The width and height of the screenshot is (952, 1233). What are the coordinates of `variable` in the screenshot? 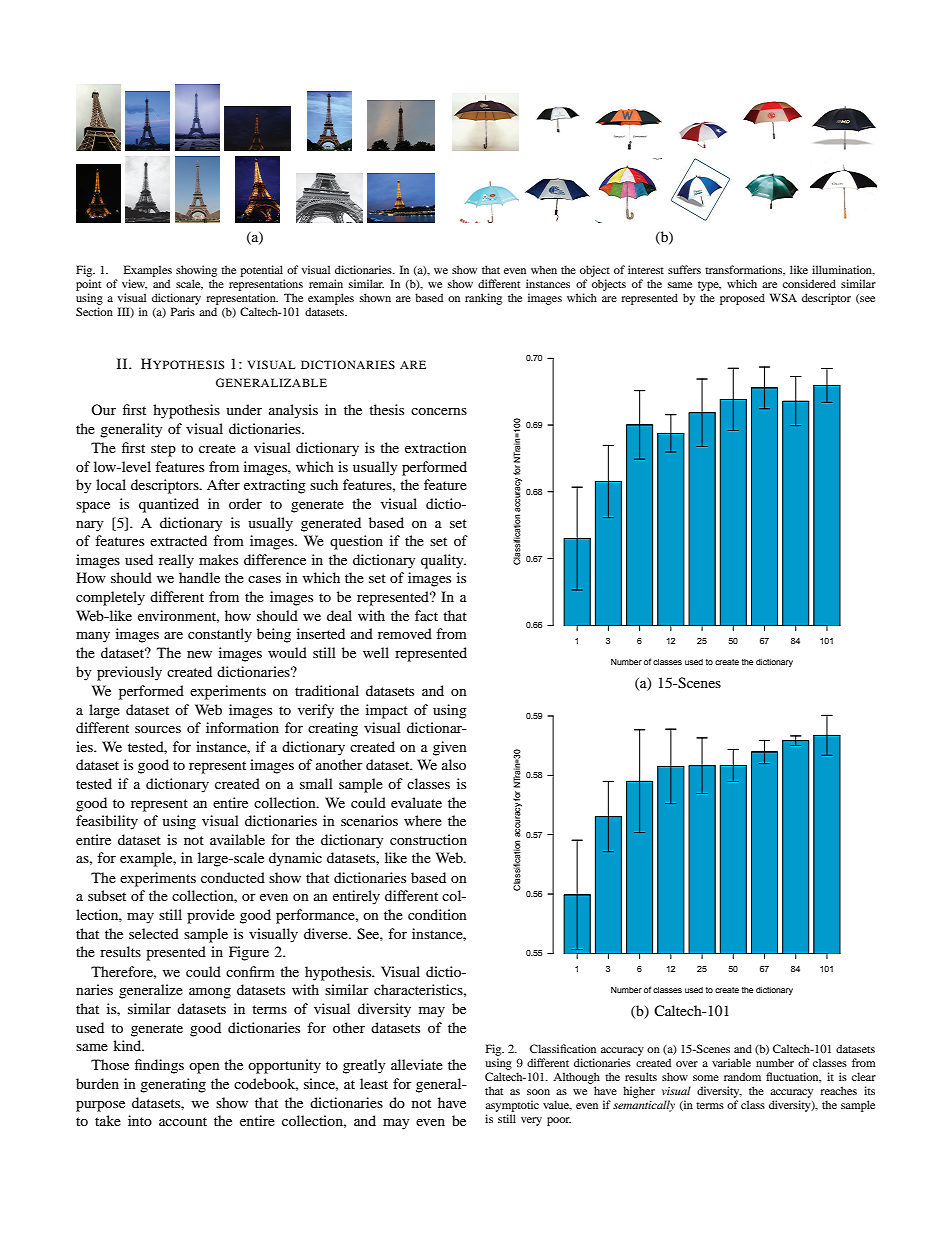 It's located at (731, 1062).
